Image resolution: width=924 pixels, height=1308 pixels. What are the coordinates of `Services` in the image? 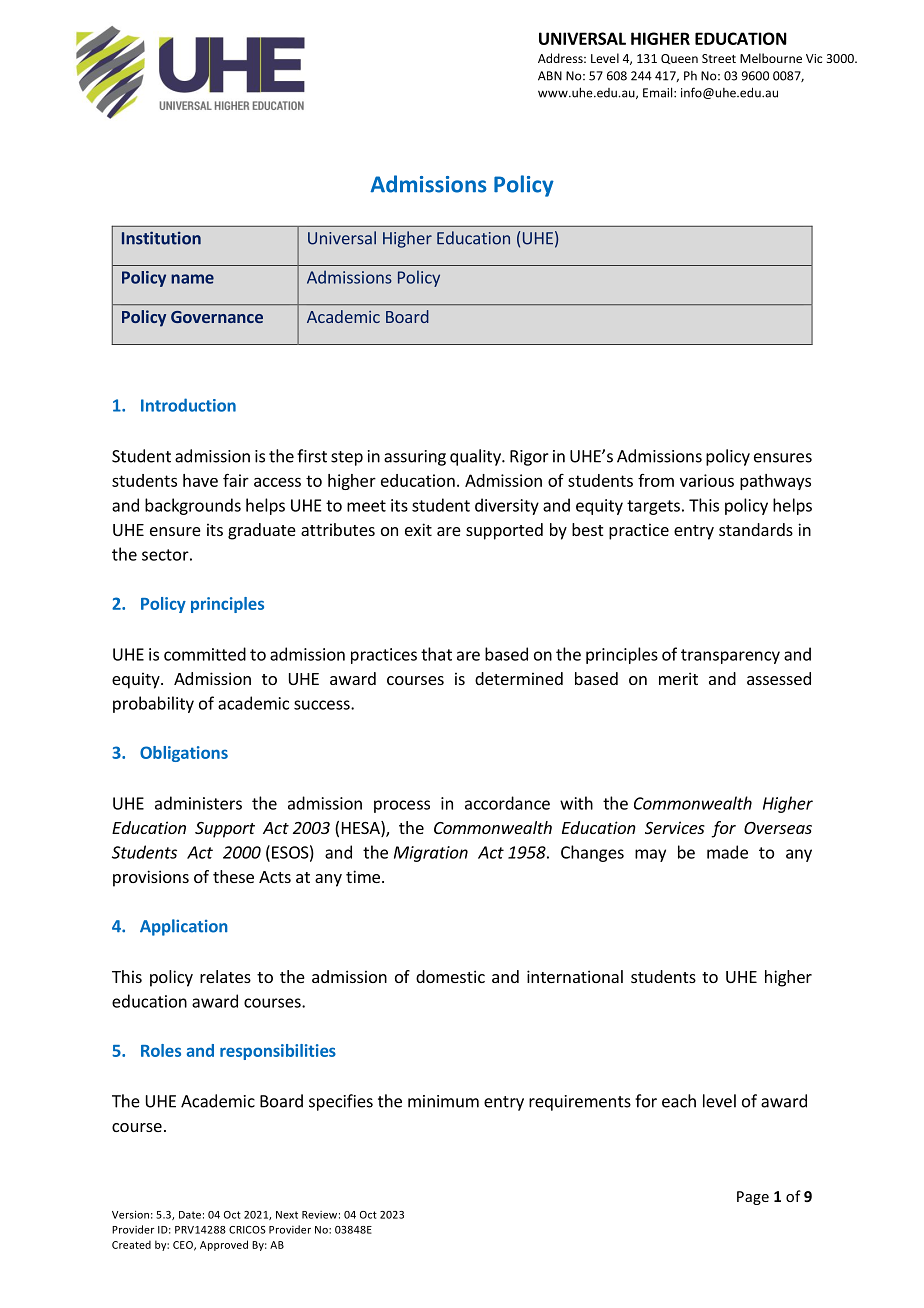 It's located at (675, 827).
